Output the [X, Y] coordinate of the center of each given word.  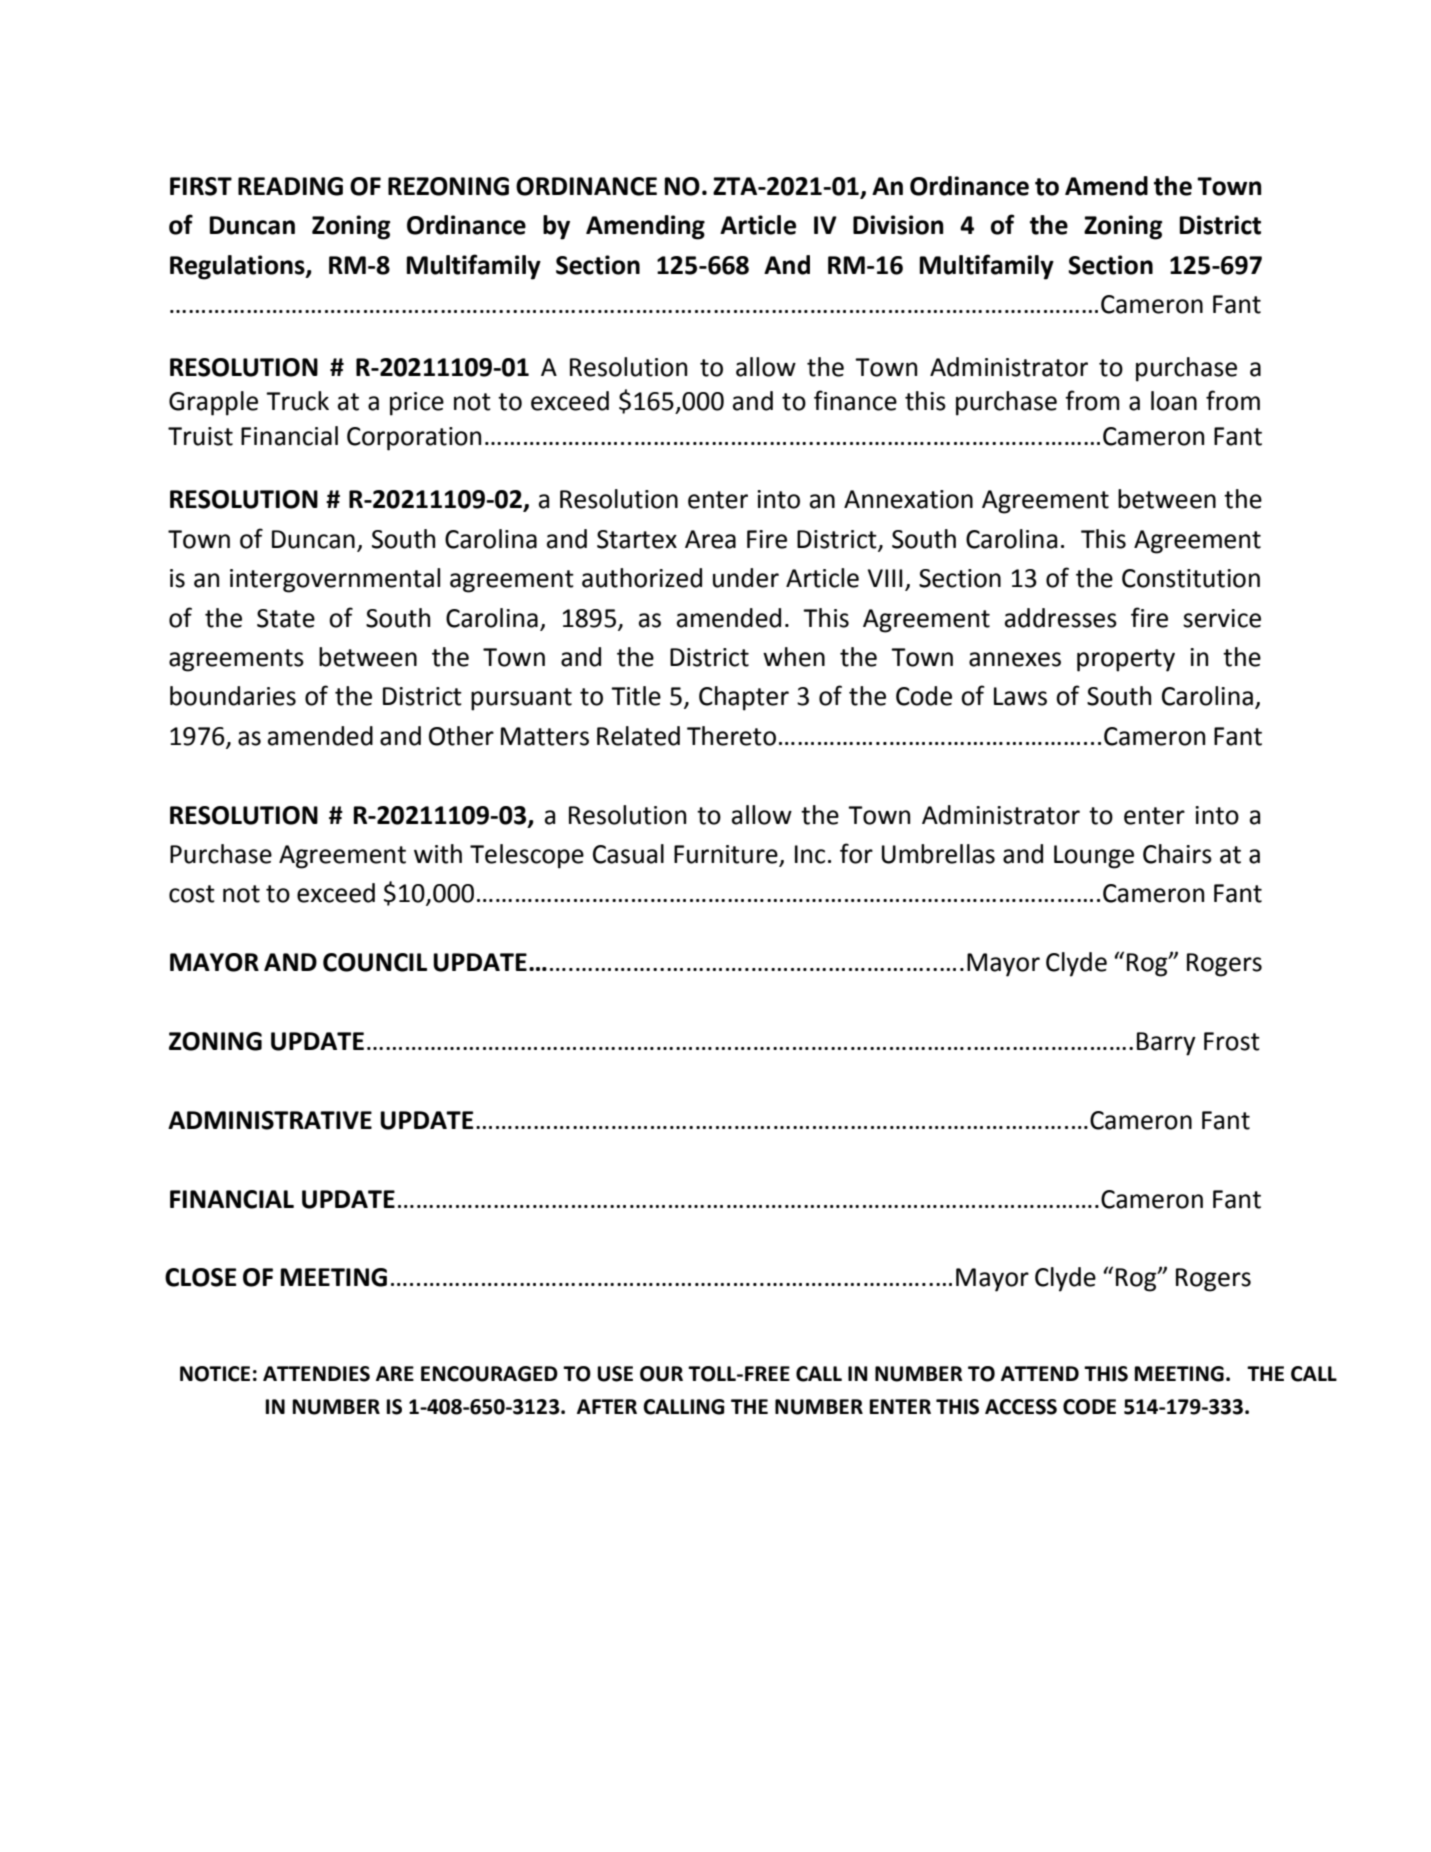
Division [898, 225]
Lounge [1094, 857]
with [438, 854]
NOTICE [215, 1374]
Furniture [727, 855]
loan [1174, 401]
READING [290, 186]
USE [615, 1374]
